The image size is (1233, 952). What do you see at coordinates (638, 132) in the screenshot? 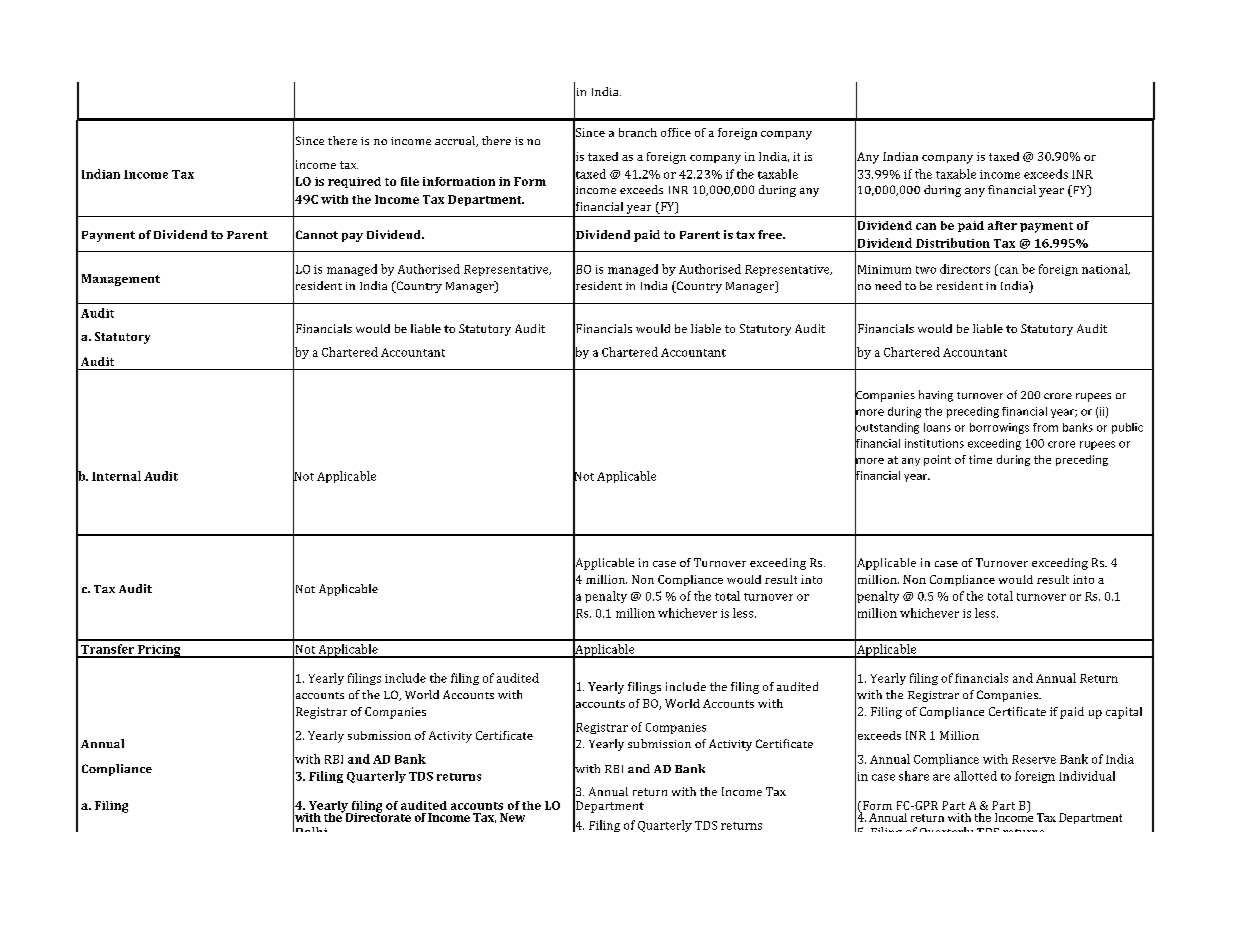
I see `branch` at bounding box center [638, 132].
